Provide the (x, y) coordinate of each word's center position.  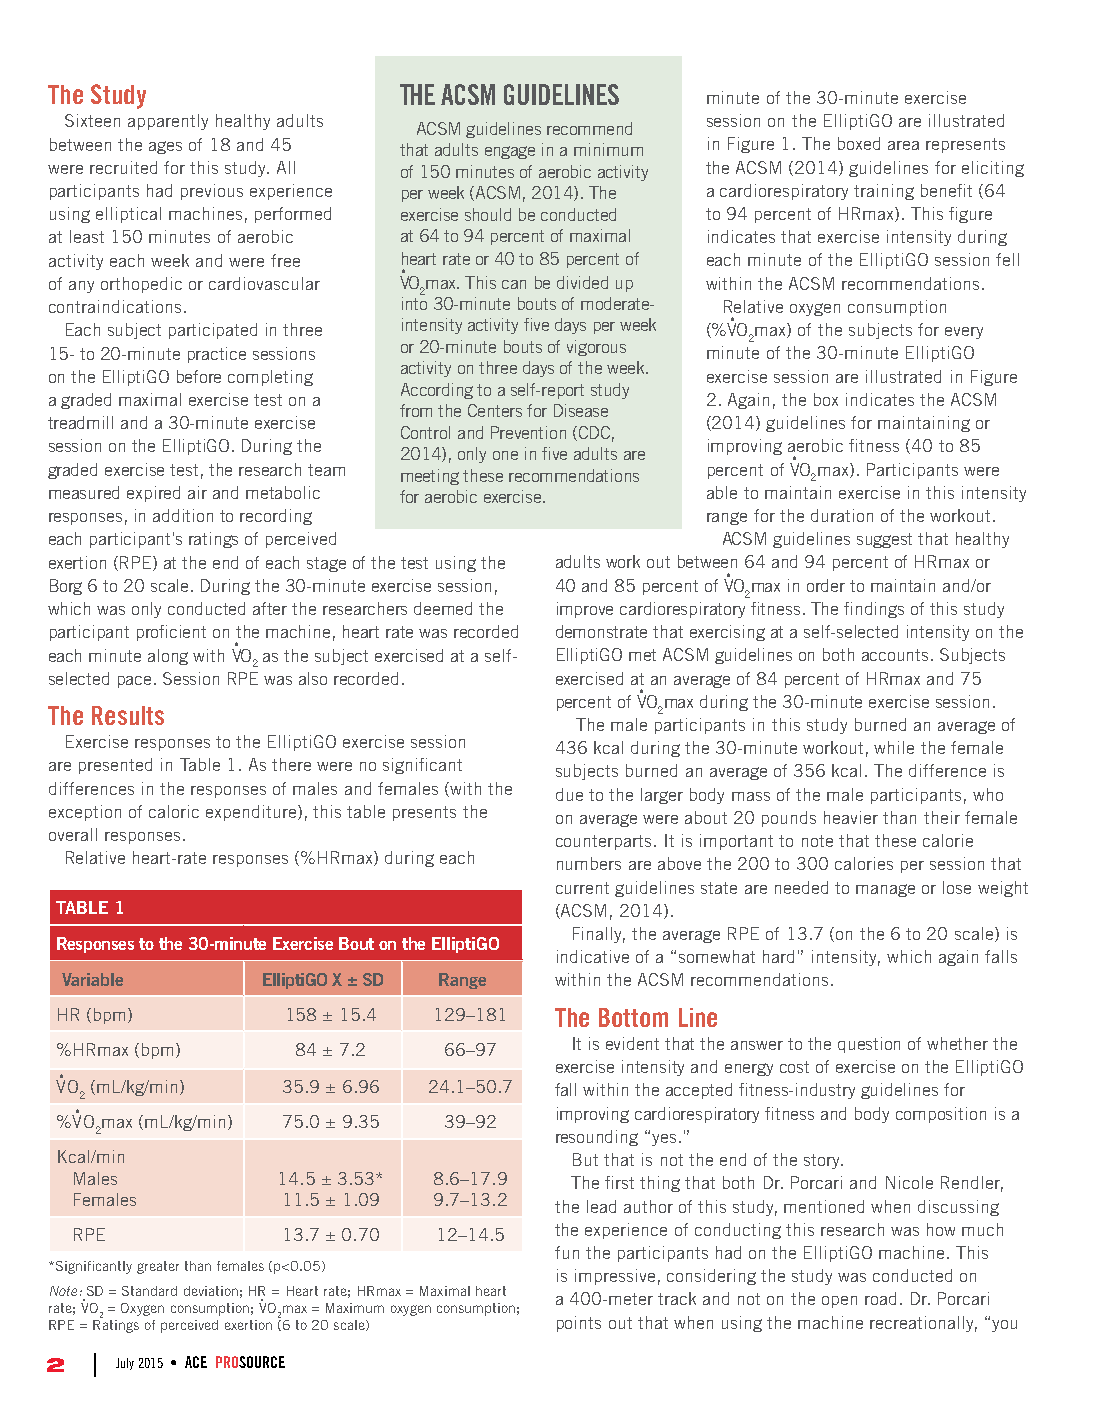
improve (585, 610)
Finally (599, 935)
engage (510, 152)
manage (885, 890)
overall (73, 834)
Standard (149, 1291)
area (903, 145)
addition (183, 515)
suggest (884, 540)
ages (165, 147)
